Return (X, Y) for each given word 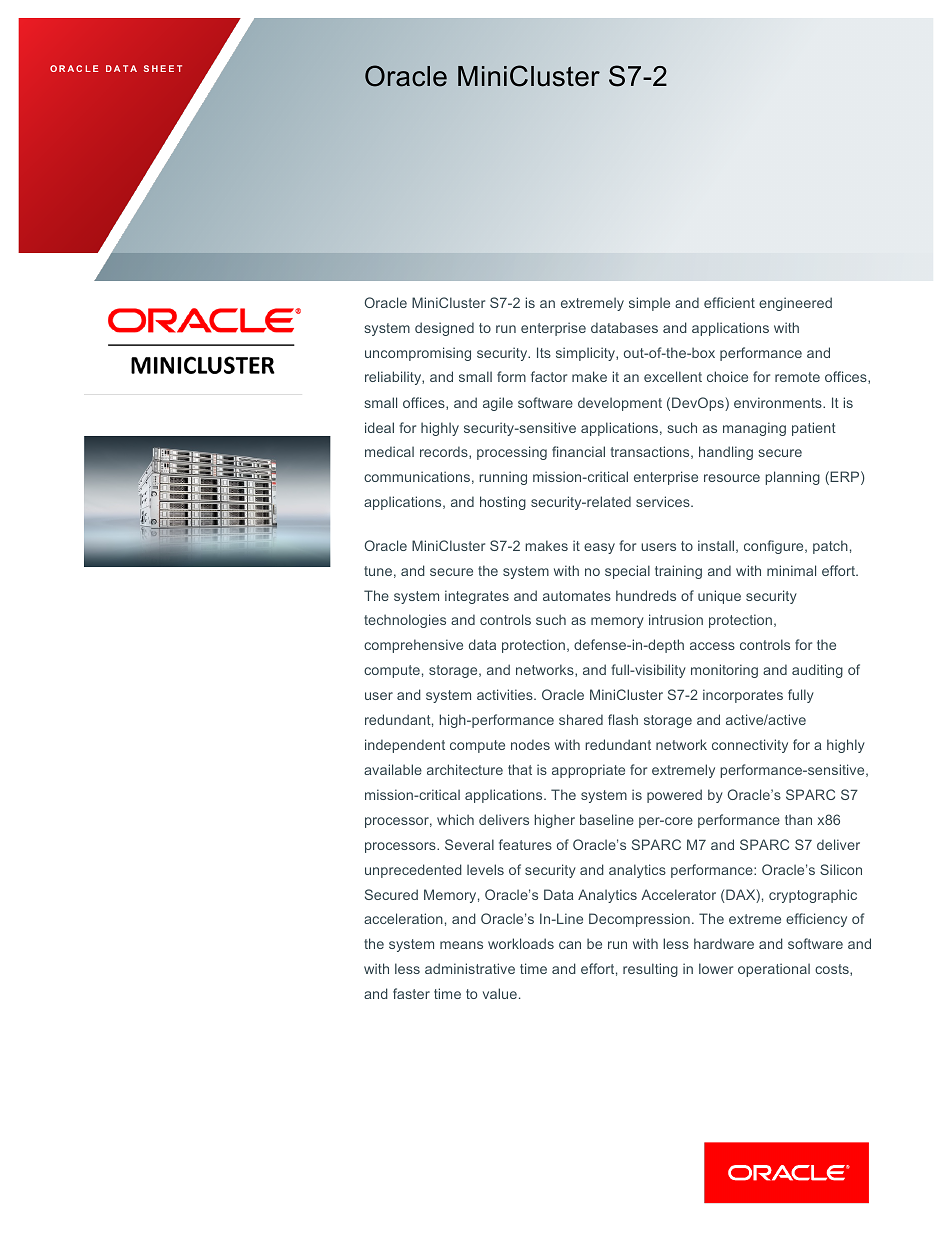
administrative (470, 968)
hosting (503, 503)
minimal (791, 570)
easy (599, 548)
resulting (650, 970)
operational (774, 970)
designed (444, 329)
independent (405, 746)
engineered (795, 304)
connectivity (750, 746)
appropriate (588, 771)
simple (649, 304)
